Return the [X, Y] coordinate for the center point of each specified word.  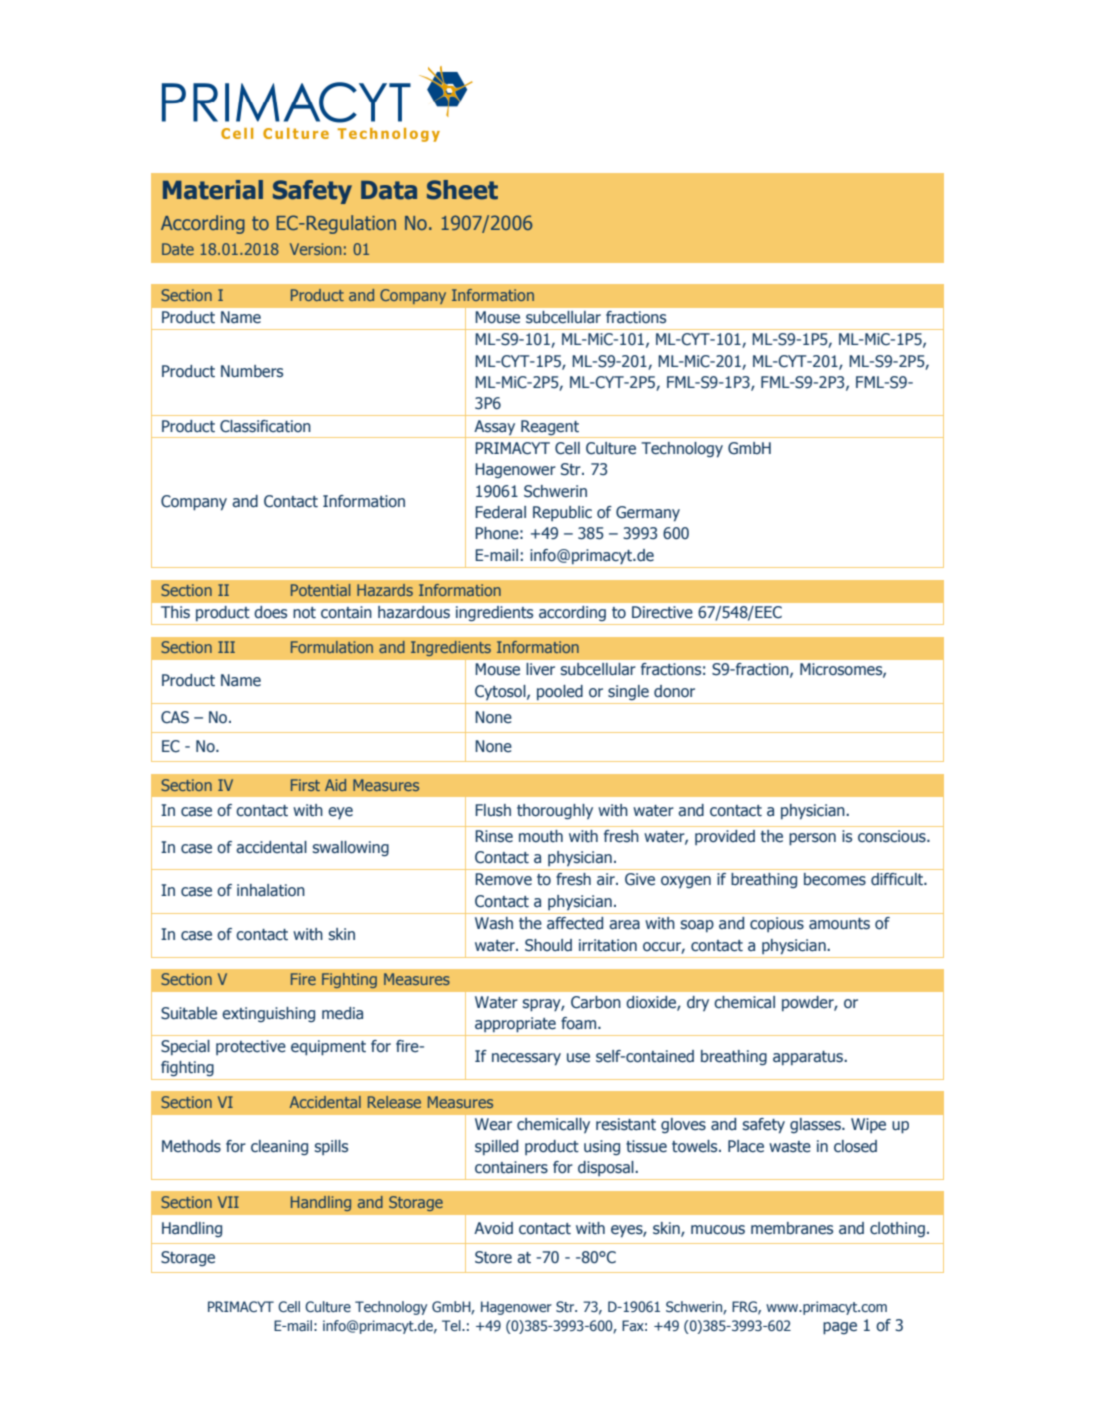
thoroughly [555, 812]
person [812, 839]
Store [493, 1257]
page [840, 1328]
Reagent [550, 427]
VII [228, 1202]
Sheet [462, 190]
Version [315, 249]
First [305, 785]
